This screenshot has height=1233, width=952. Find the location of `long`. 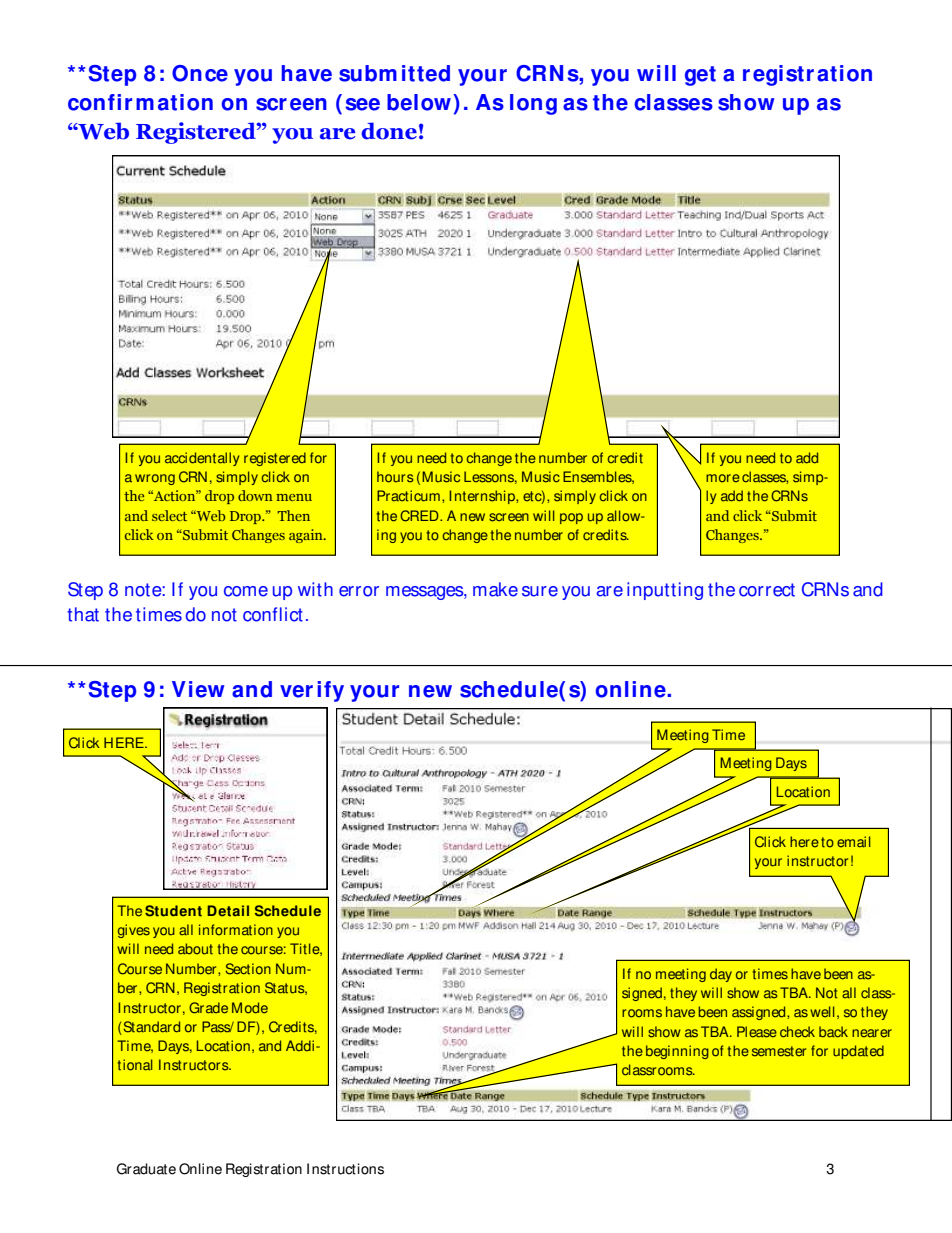

long is located at coordinates (533, 104).
